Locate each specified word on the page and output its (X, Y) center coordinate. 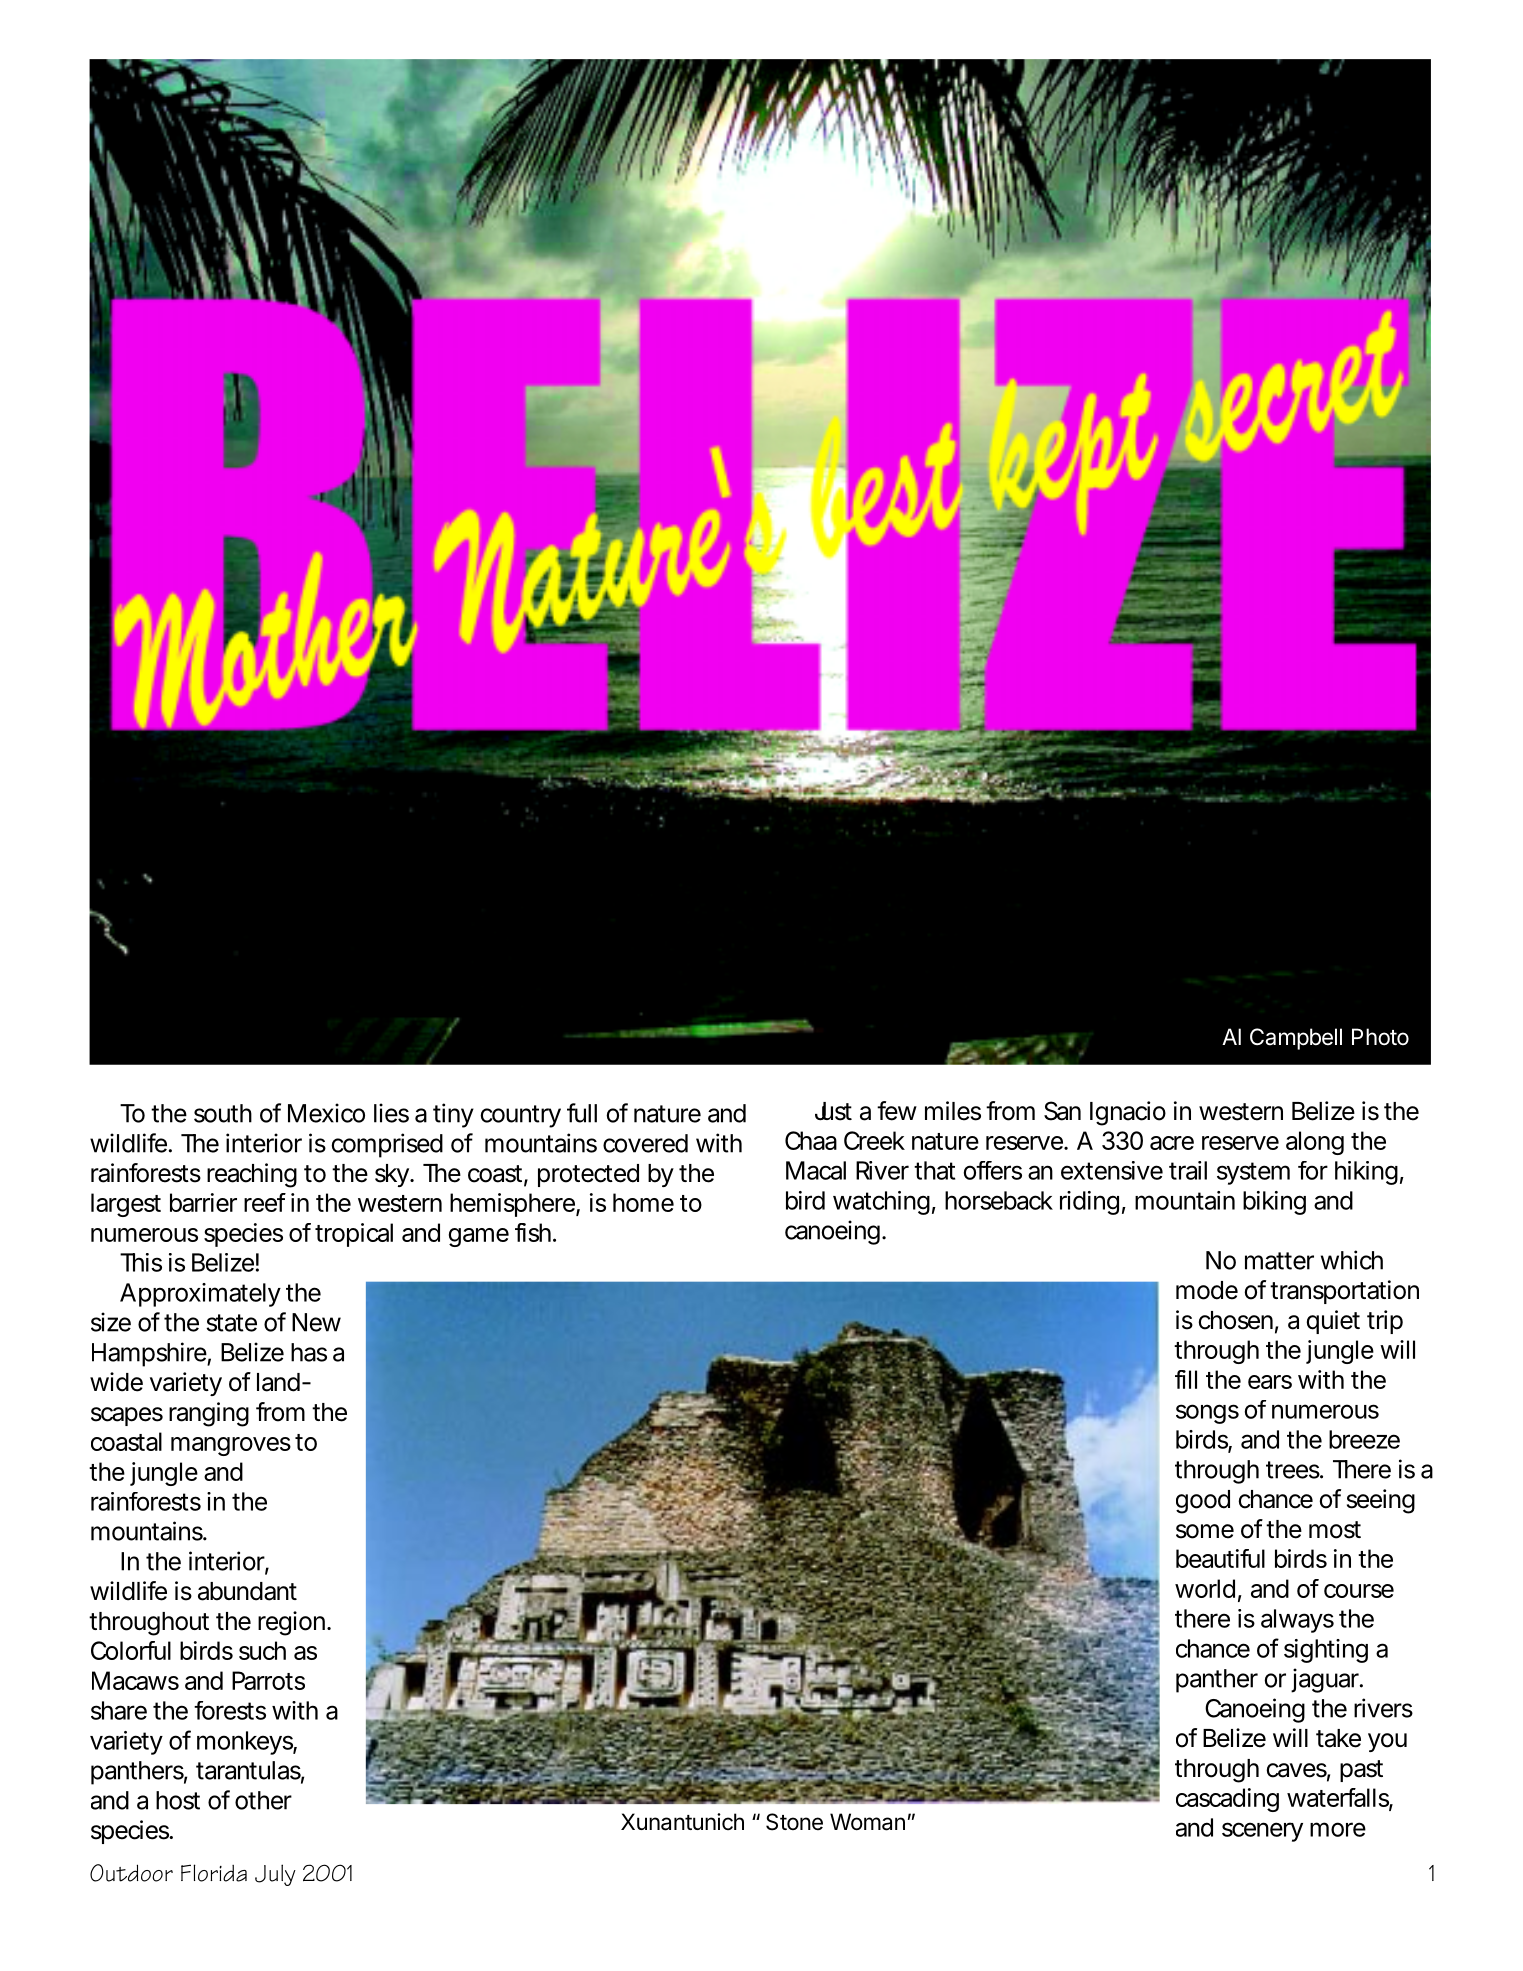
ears (1270, 1382)
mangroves (231, 1446)
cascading (1227, 1800)
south (223, 1113)
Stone (794, 1822)
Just (833, 1111)
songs (1207, 1414)
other (263, 1800)
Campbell (1296, 1039)
